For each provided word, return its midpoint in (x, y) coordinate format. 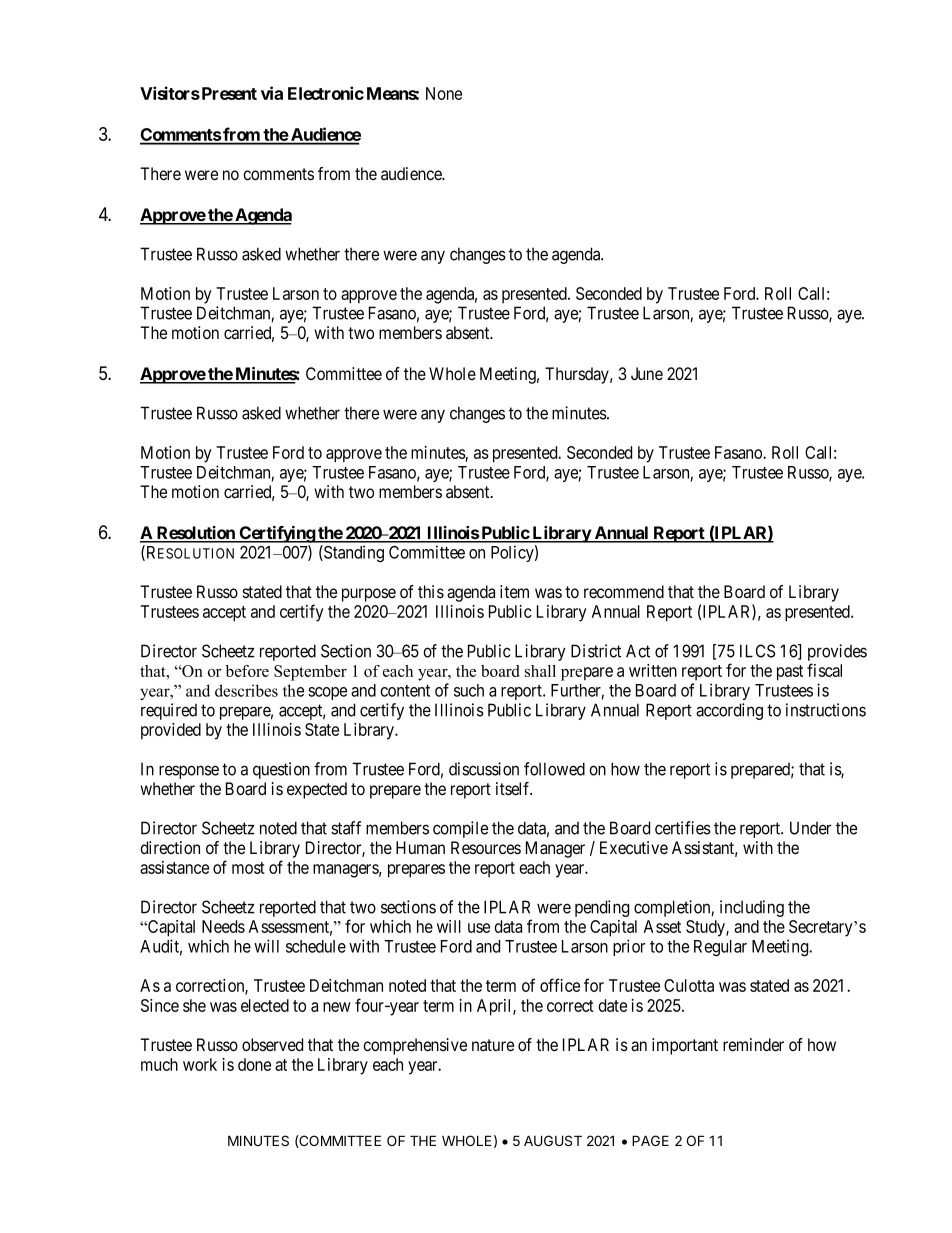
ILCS (757, 651)
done (254, 1064)
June (647, 373)
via (272, 93)
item (514, 591)
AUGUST (553, 1140)
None (444, 93)
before (247, 671)
